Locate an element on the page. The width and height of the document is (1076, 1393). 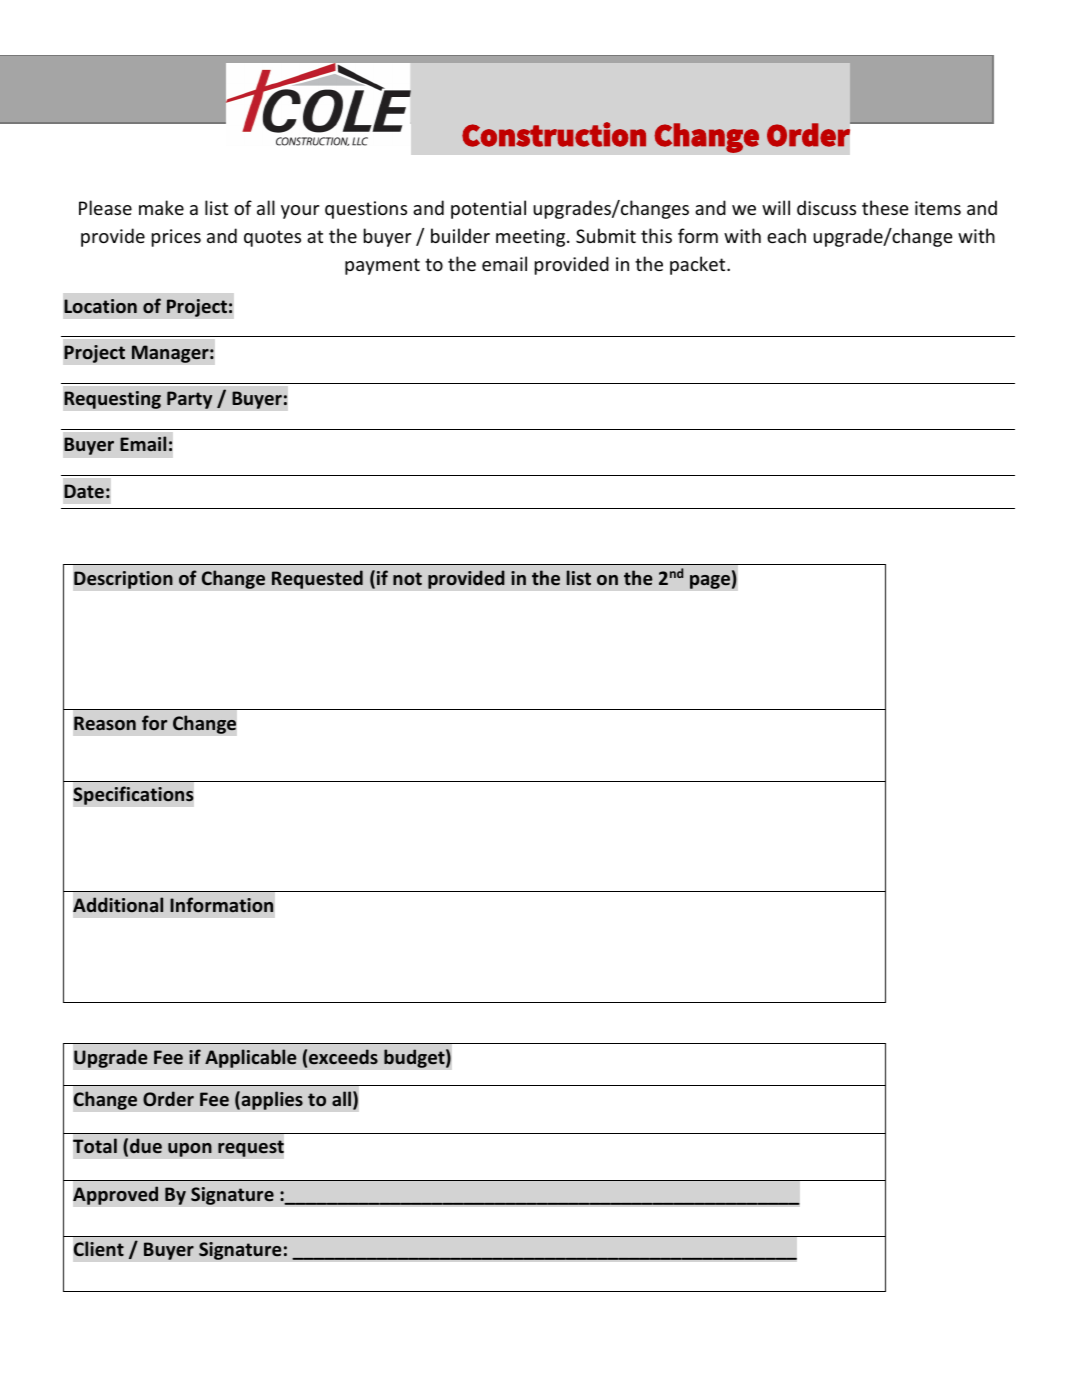
make is located at coordinates (161, 207).
